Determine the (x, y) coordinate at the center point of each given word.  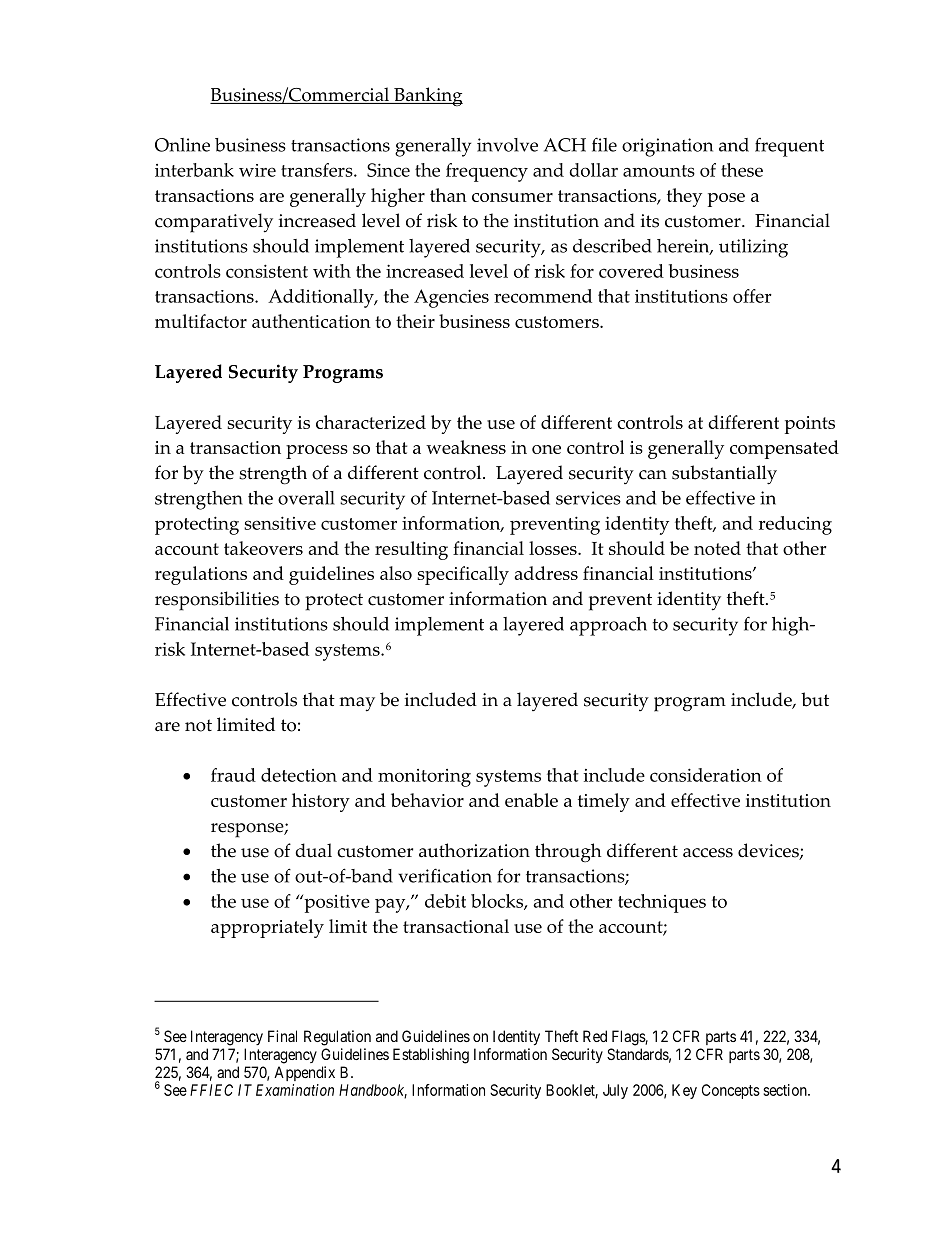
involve (507, 145)
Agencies (451, 298)
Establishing (431, 1056)
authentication (311, 321)
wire (257, 170)
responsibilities (217, 601)
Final (282, 1036)
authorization (474, 850)
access (708, 853)
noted (717, 548)
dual (313, 850)
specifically (463, 575)
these (742, 170)
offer (752, 296)
